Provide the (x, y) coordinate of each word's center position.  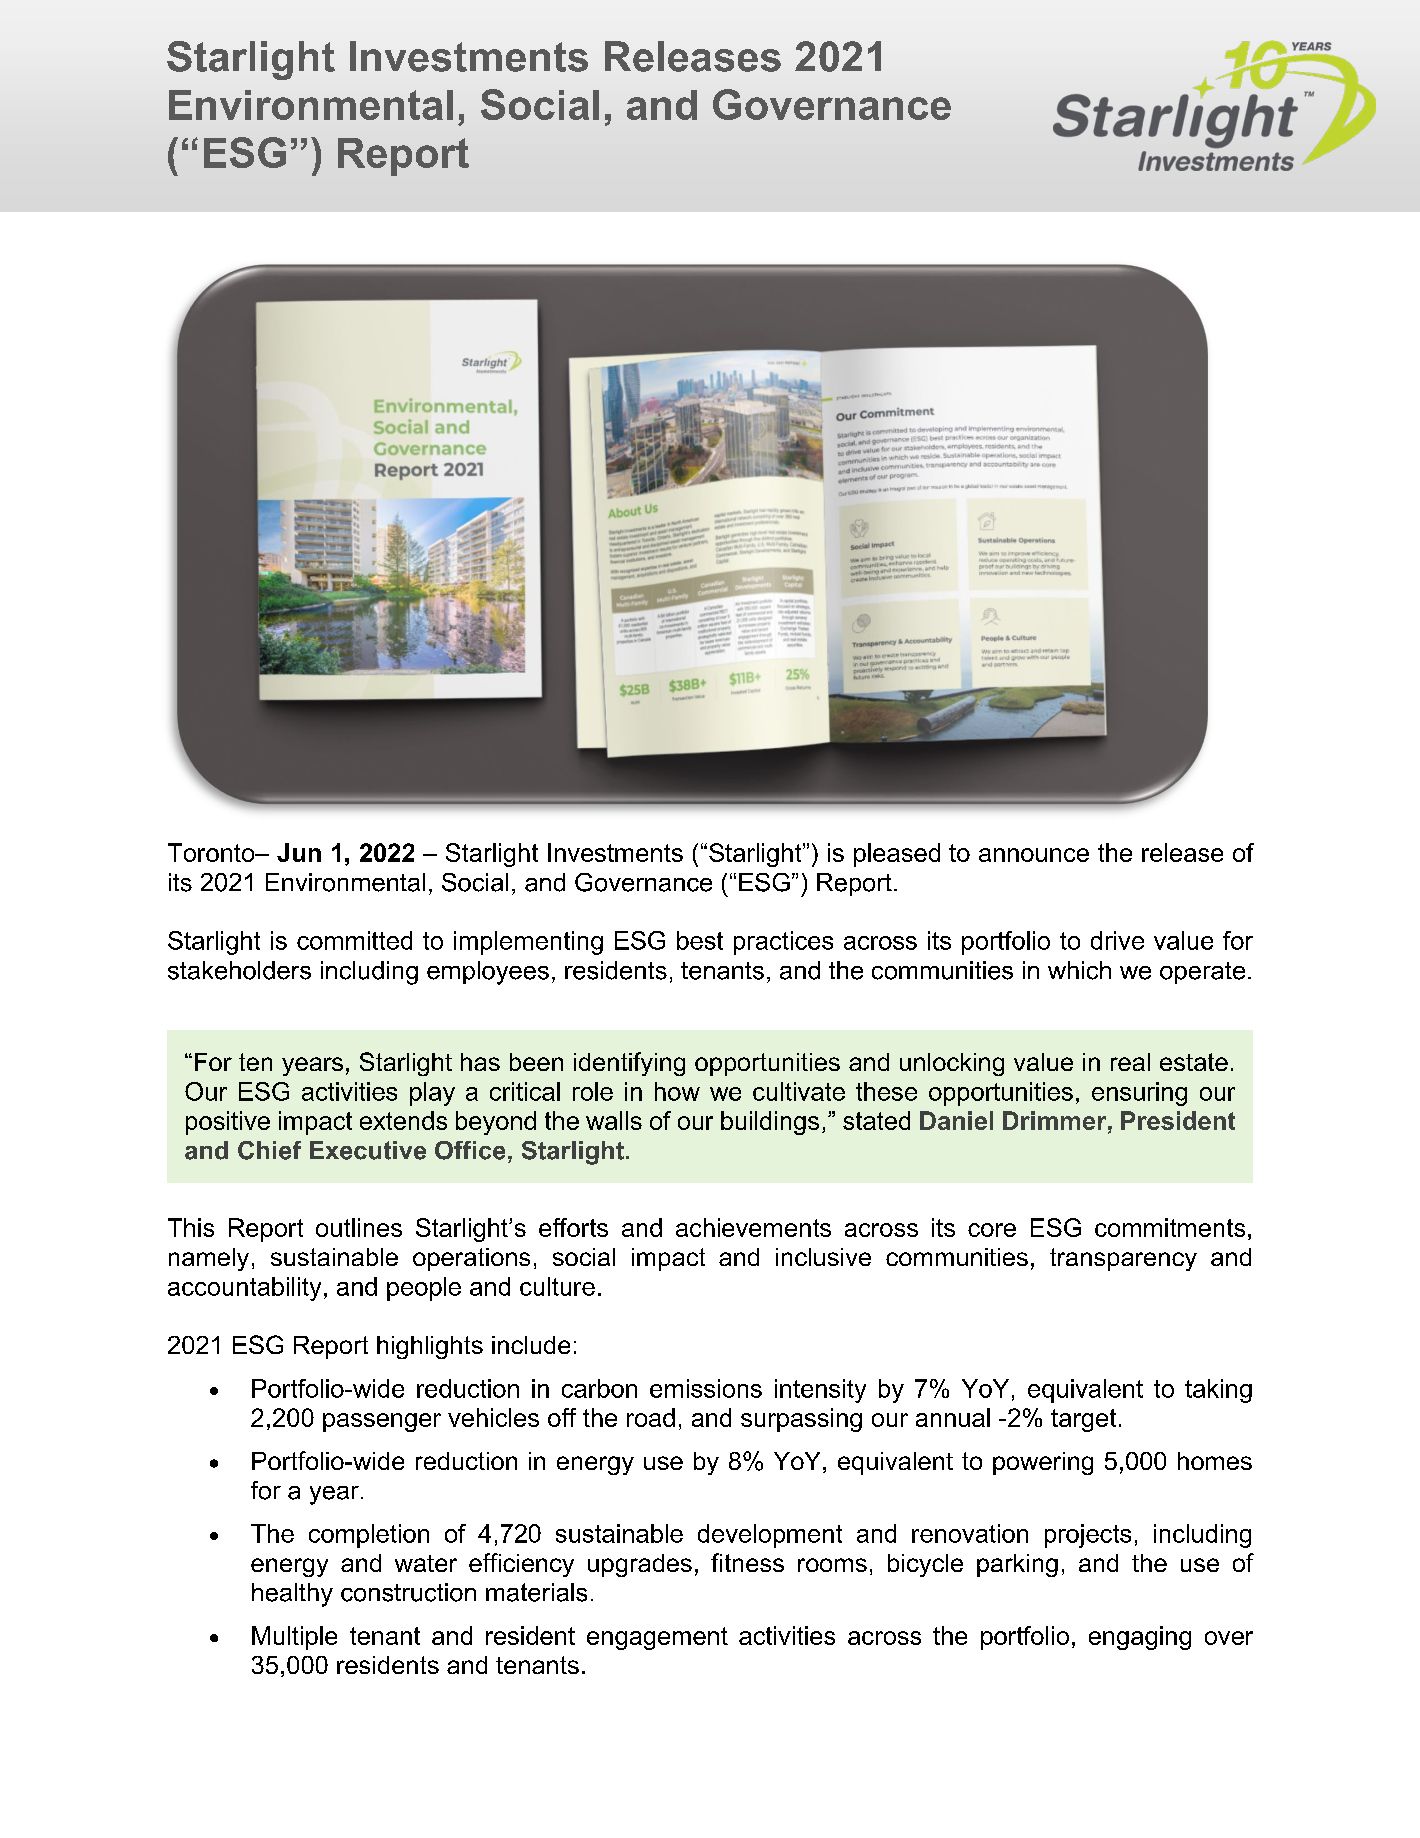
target (1083, 1420)
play (432, 1094)
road (651, 1417)
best (700, 940)
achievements (753, 1227)
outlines (359, 1227)
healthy (292, 1595)
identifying (629, 1064)
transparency (1123, 1259)
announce (1034, 855)
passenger (382, 1422)
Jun (299, 852)
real (1130, 1062)
